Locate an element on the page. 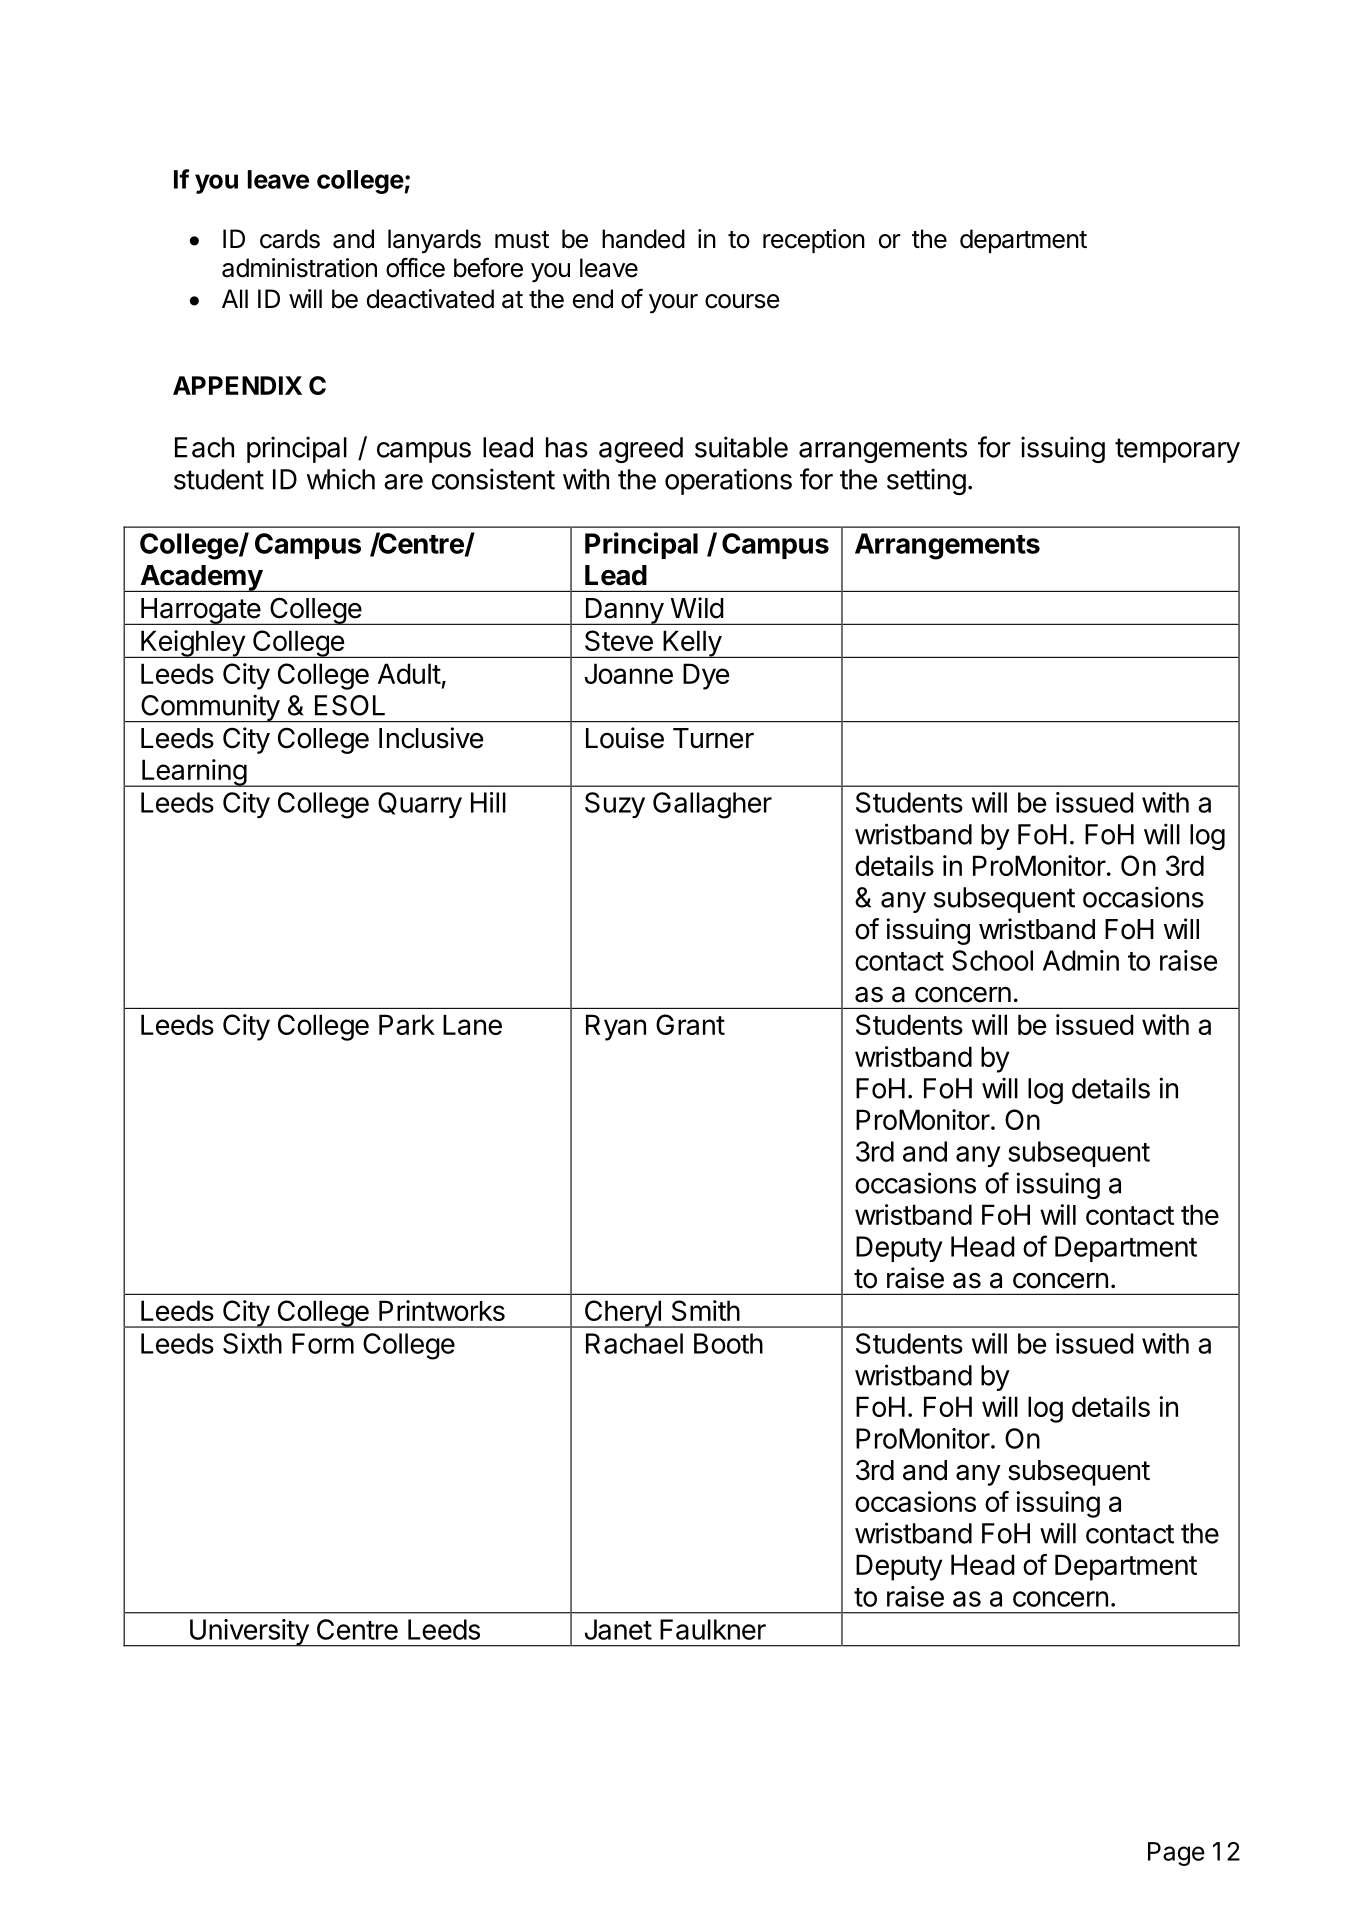 This document has height=1927, width=1363. Wild is located at coordinates (697, 608).
